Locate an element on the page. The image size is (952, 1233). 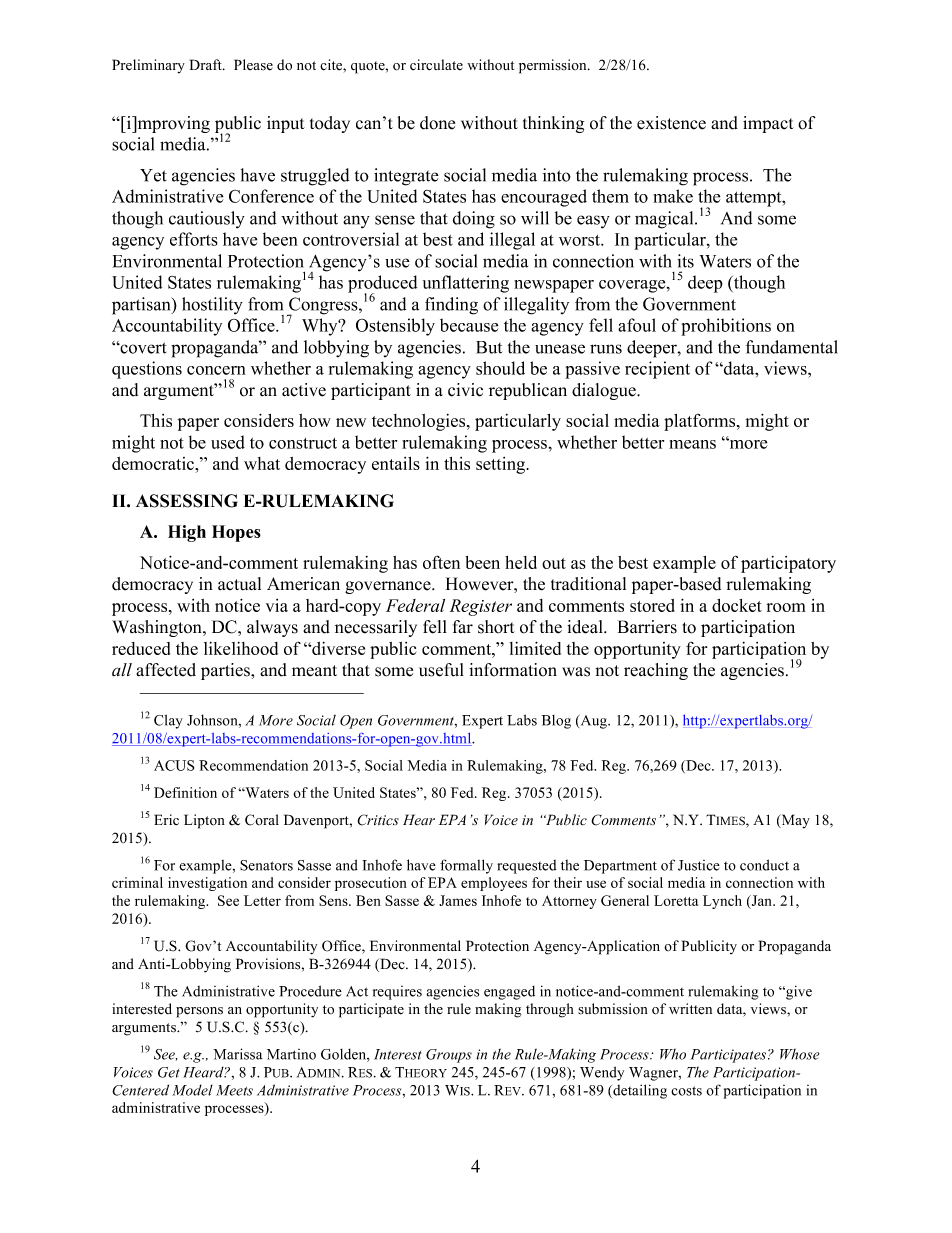
costs is located at coordinates (686, 1091).
